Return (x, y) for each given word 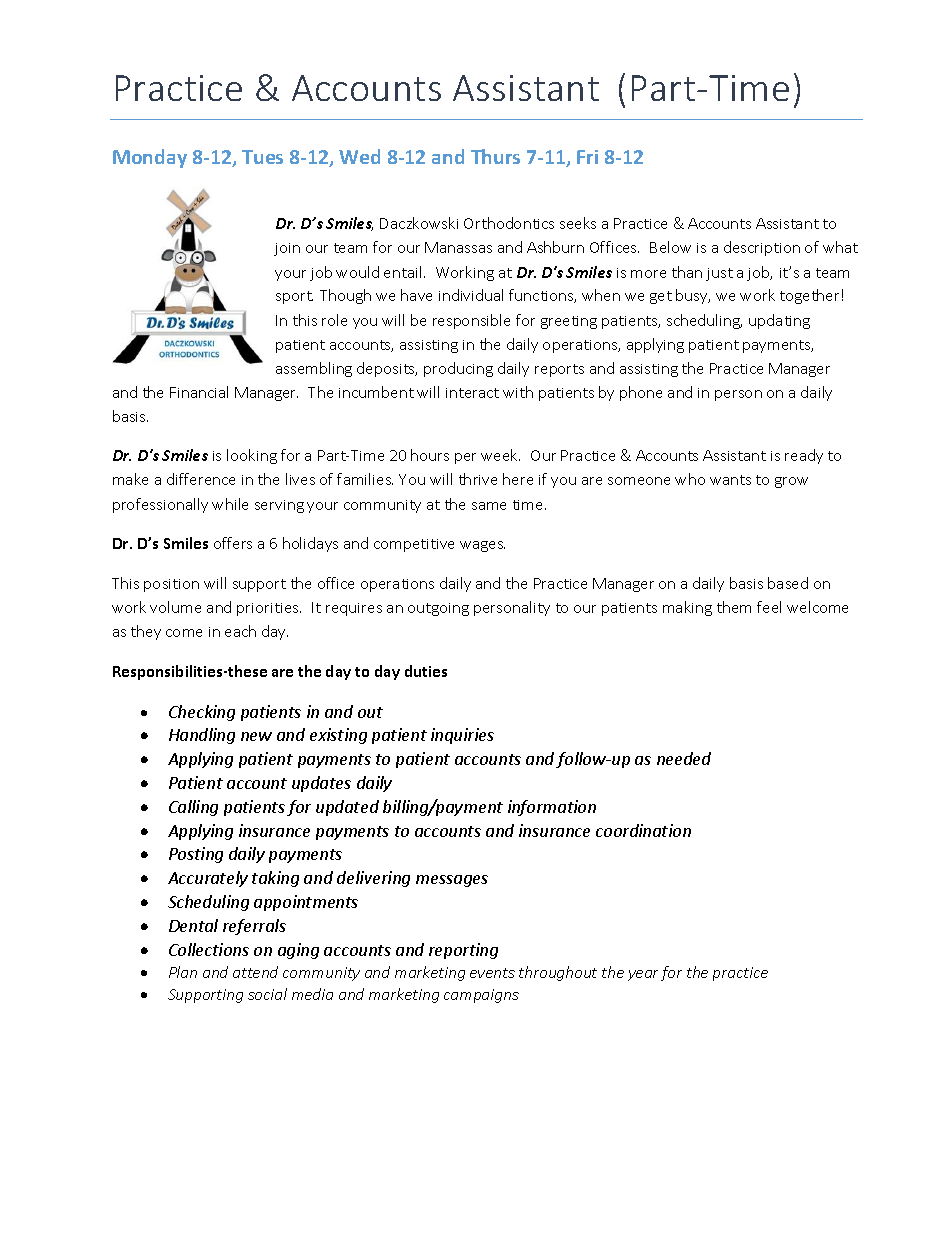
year (643, 975)
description (762, 248)
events (492, 973)
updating (779, 321)
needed (684, 758)
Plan (183, 972)
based (788, 583)
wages (482, 546)
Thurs (495, 156)
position (171, 585)
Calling (193, 808)
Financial (199, 392)
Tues (262, 157)
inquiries (462, 736)
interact (472, 393)
